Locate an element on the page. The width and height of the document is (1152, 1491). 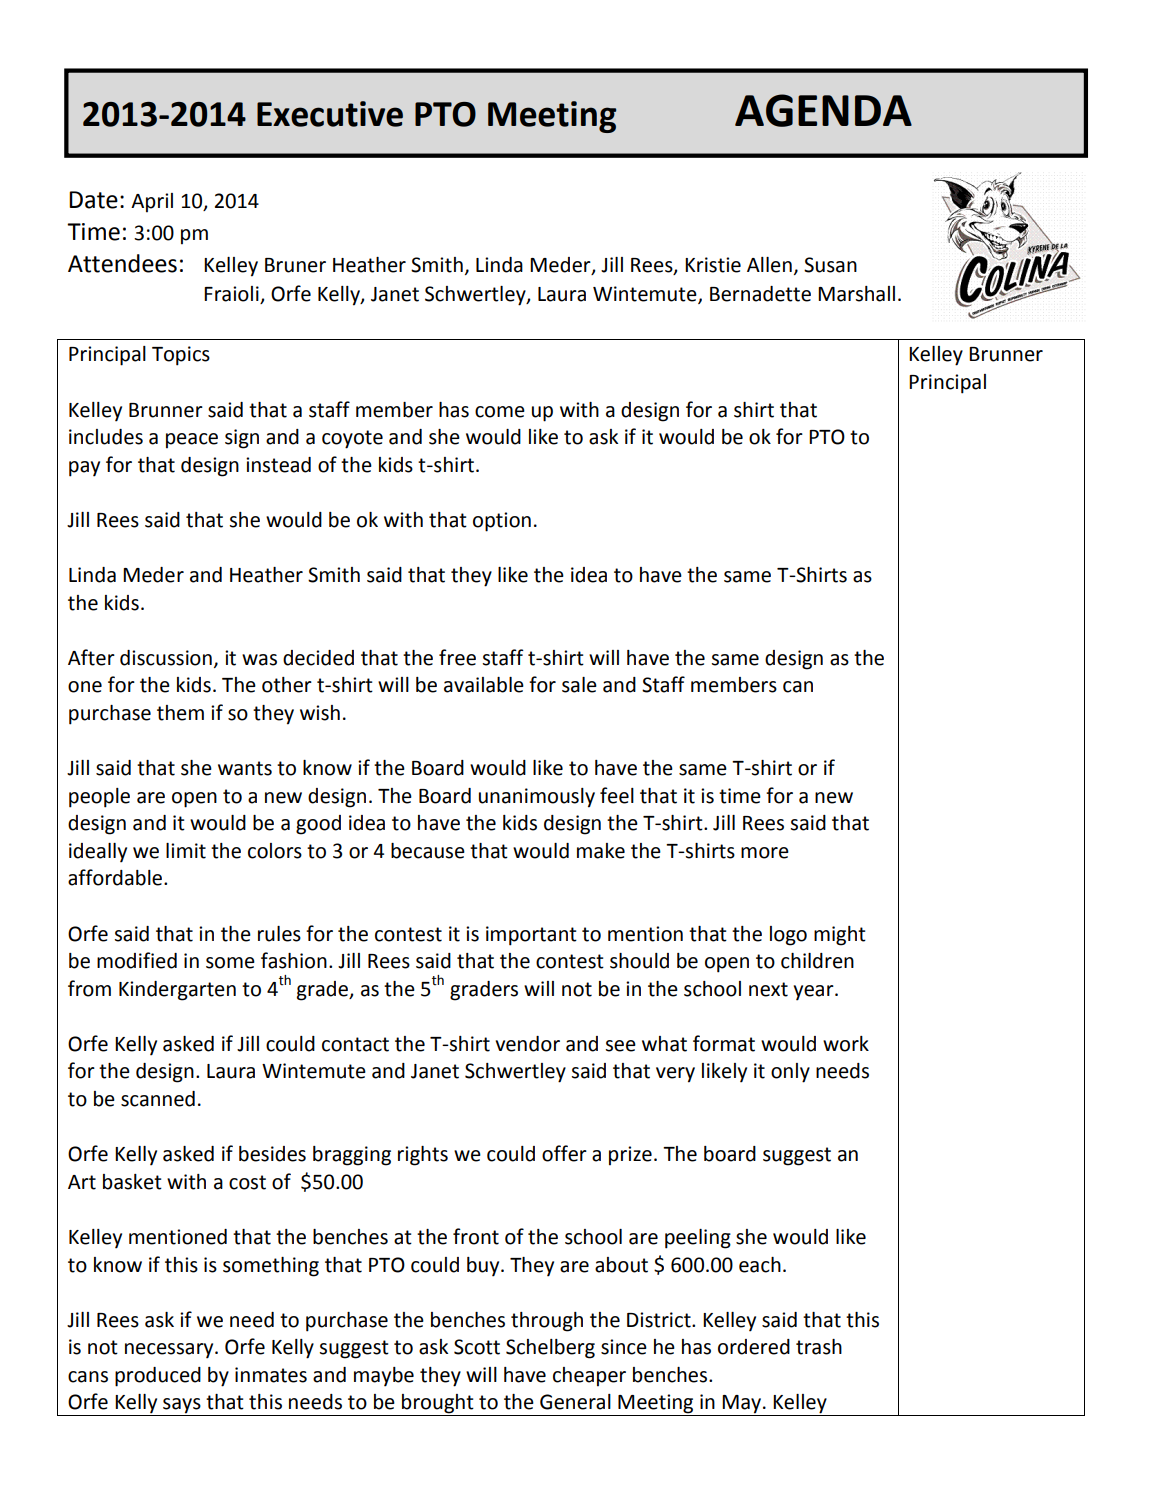
Executive is located at coordinates (330, 114).
